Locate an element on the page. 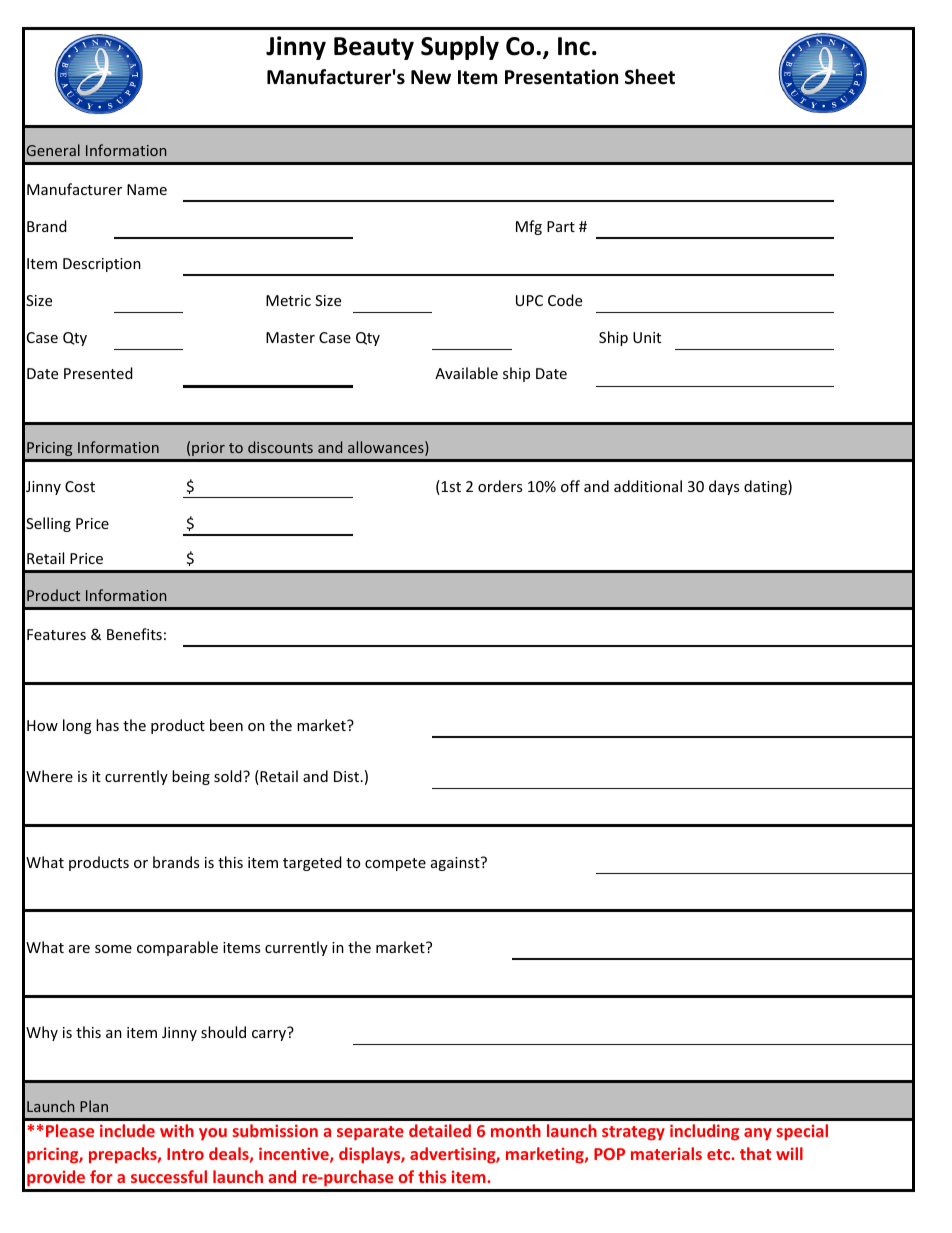 The width and height of the page is (952, 1233). Unit is located at coordinates (647, 337).
